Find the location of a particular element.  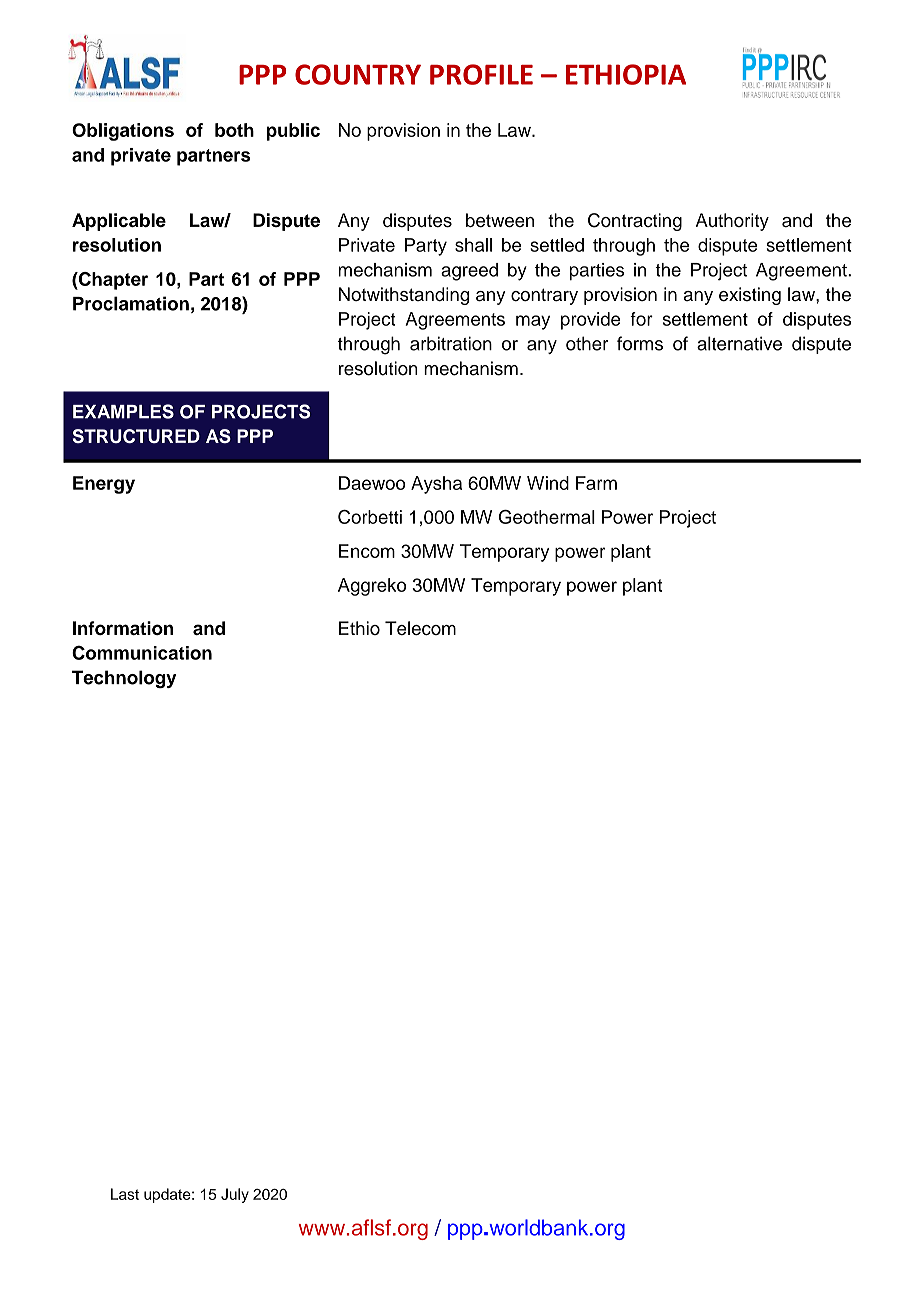

Telecom is located at coordinates (420, 628).
